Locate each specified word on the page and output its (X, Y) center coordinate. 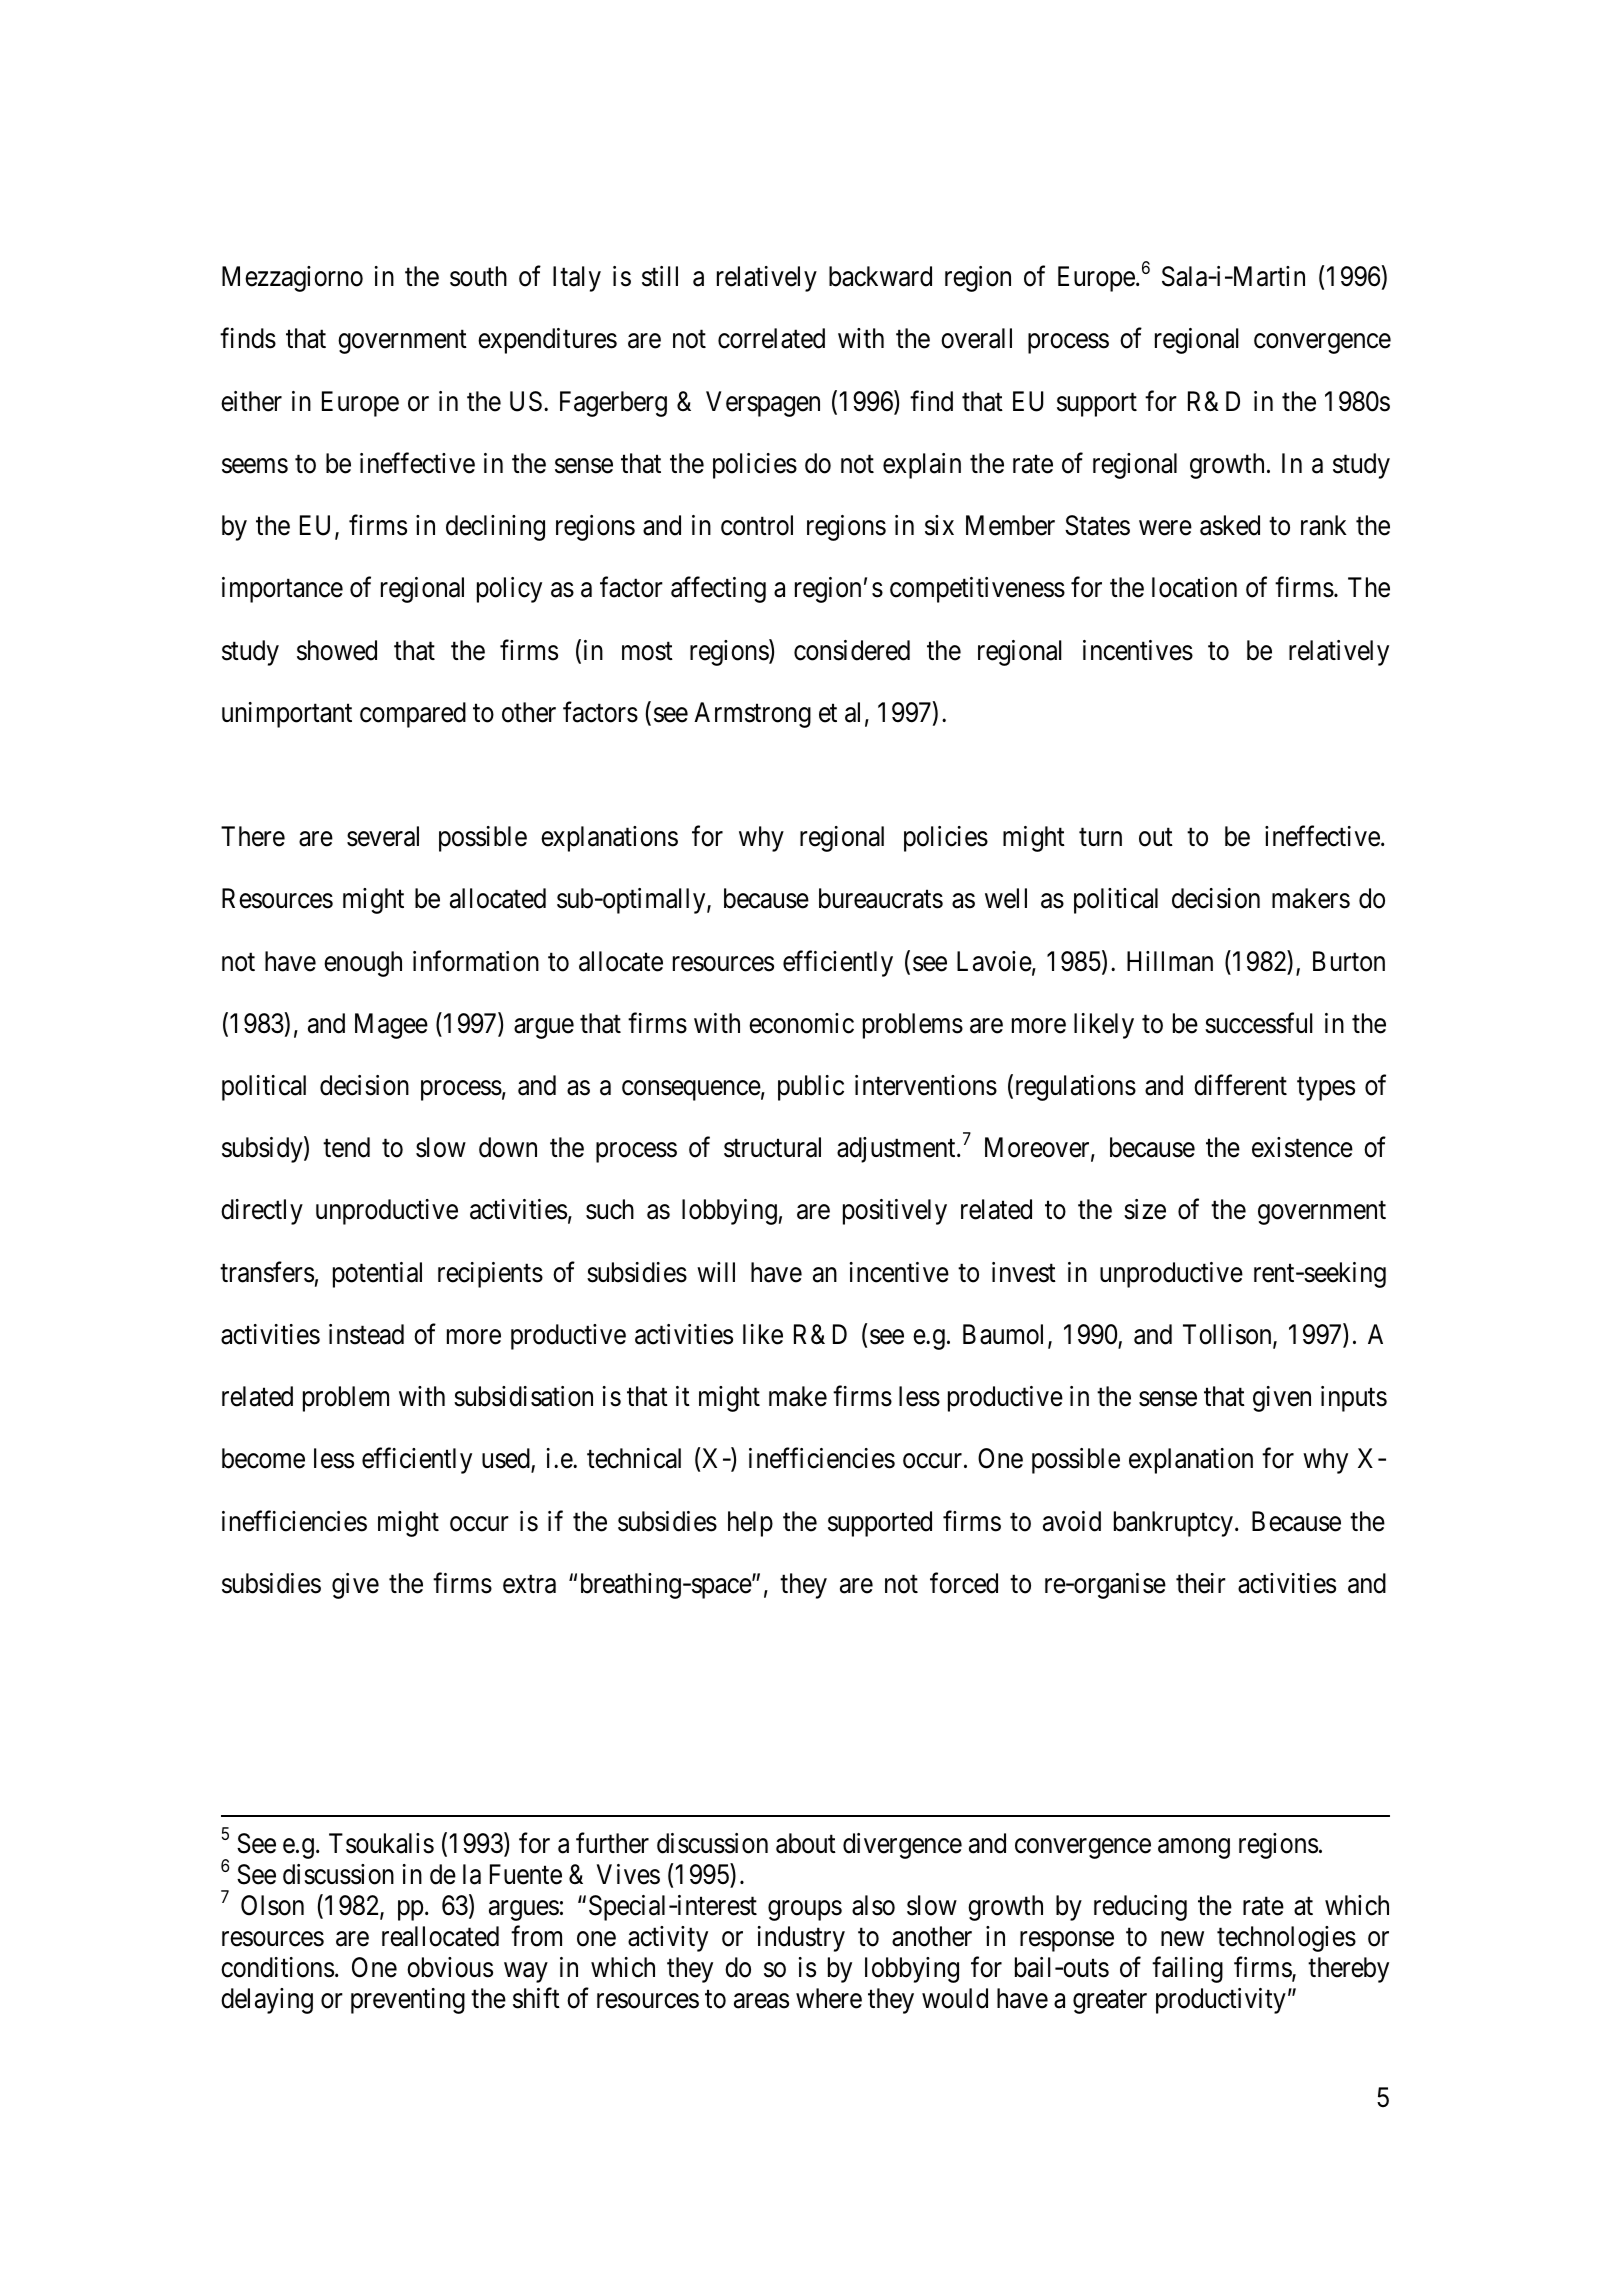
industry (801, 1939)
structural (772, 1147)
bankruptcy (1173, 1524)
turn (1100, 837)
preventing (408, 2001)
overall (976, 338)
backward (880, 276)
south (478, 276)
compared (413, 715)
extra (529, 1584)
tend (346, 1147)
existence (1302, 1147)
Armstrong (752, 715)
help (750, 1524)
